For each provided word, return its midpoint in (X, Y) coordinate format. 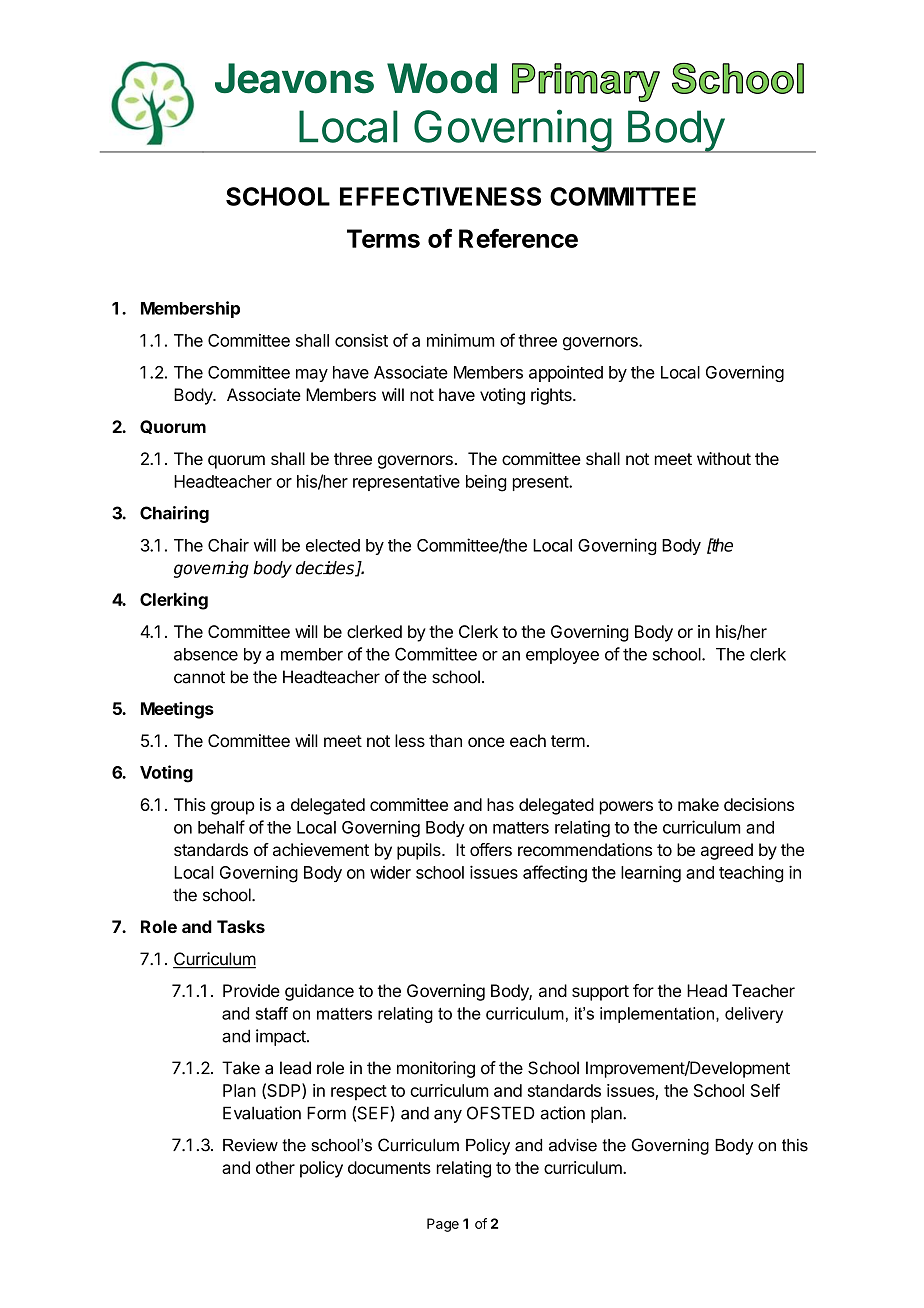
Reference (518, 238)
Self (765, 1090)
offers (491, 849)
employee (562, 656)
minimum (460, 340)
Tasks (241, 926)
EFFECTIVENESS (440, 196)
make (698, 804)
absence (206, 654)
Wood (442, 78)
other (275, 1167)
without (724, 458)
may (312, 375)
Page (443, 1225)
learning (651, 874)
